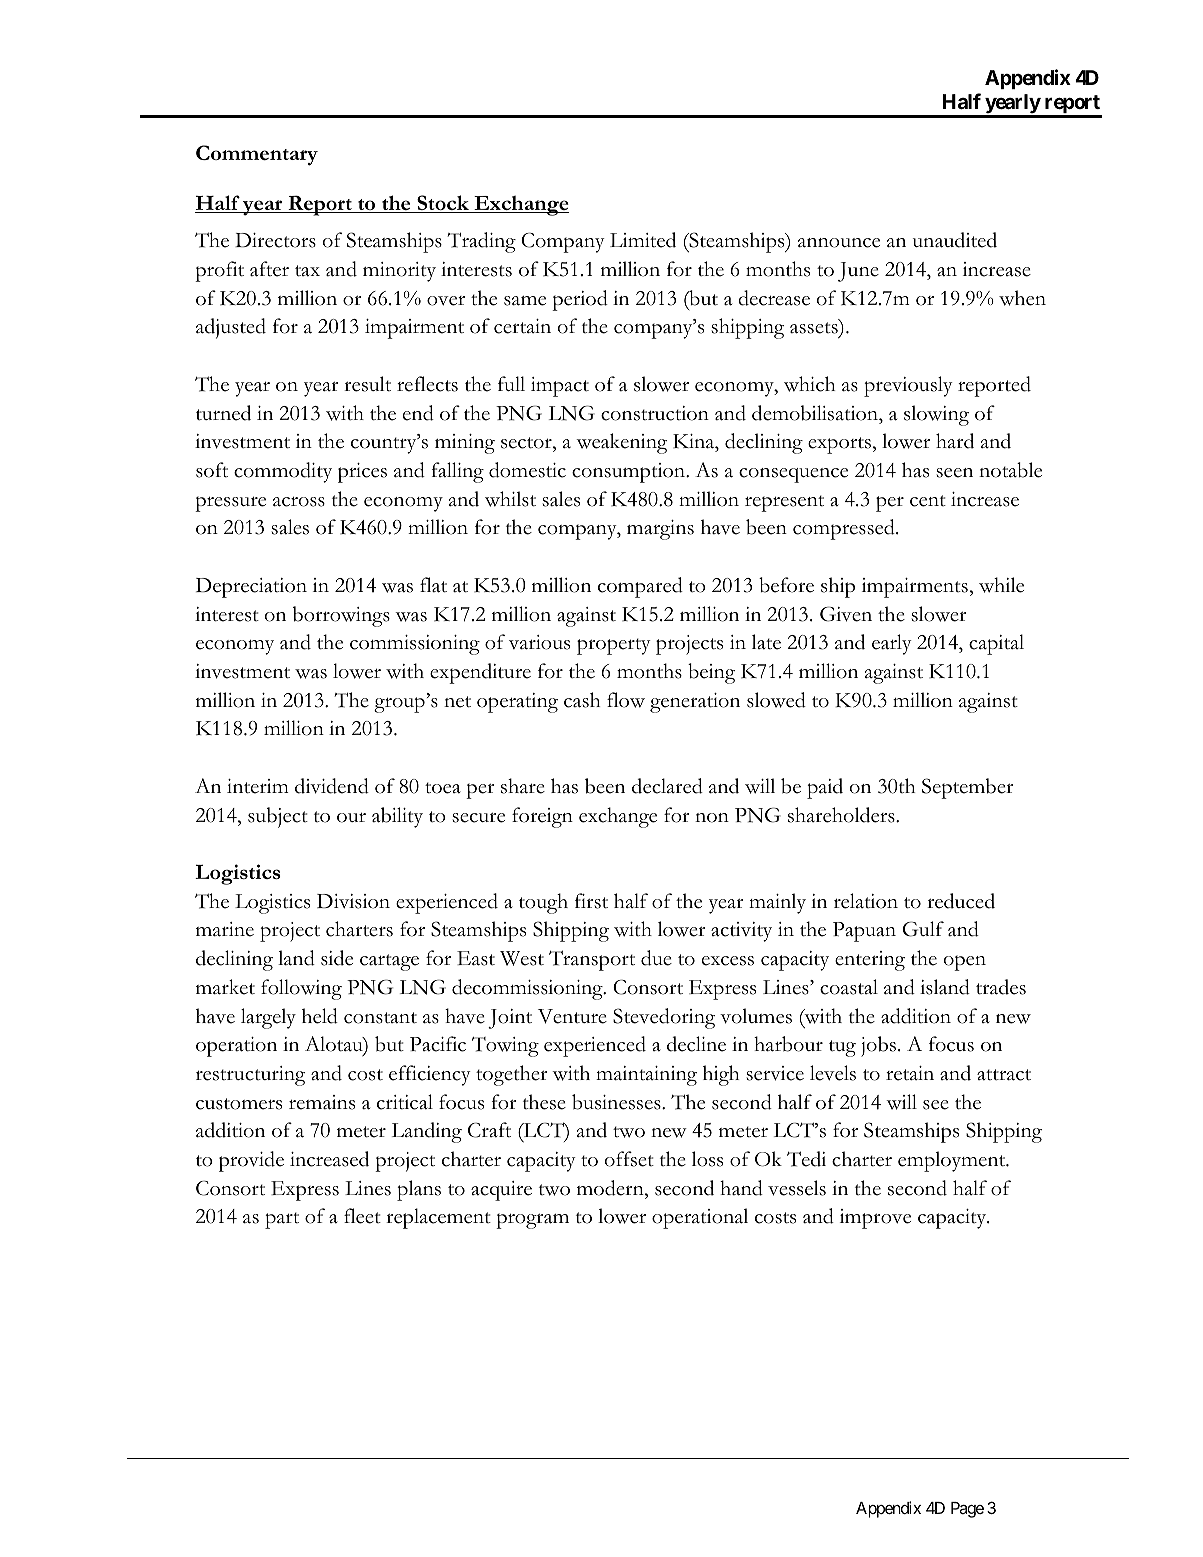 The height and width of the screenshot is (1557, 1203). What do you see at coordinates (996, 644) in the screenshot?
I see `capital` at bounding box center [996, 644].
